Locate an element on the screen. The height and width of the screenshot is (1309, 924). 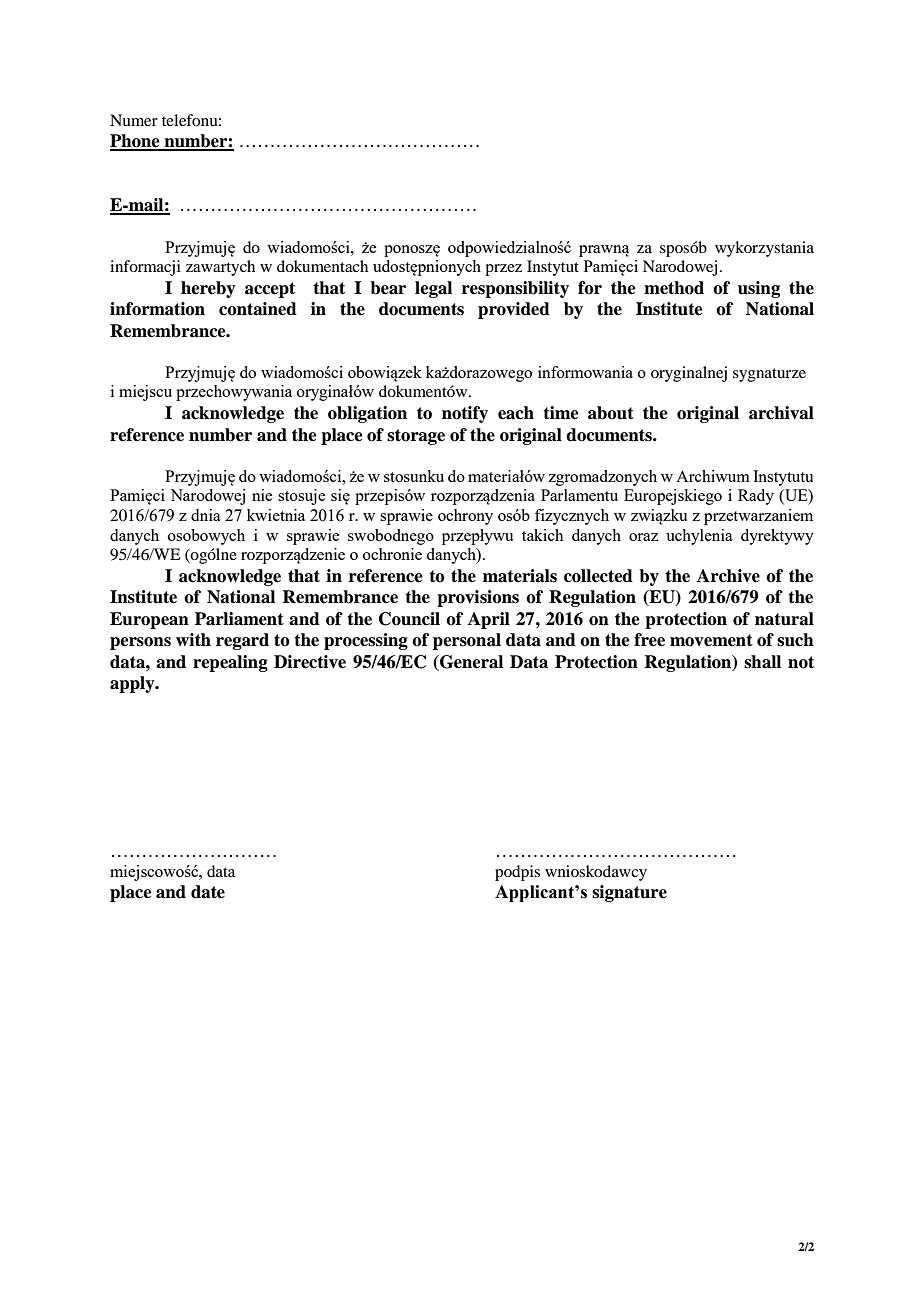
shall is located at coordinates (762, 662).
